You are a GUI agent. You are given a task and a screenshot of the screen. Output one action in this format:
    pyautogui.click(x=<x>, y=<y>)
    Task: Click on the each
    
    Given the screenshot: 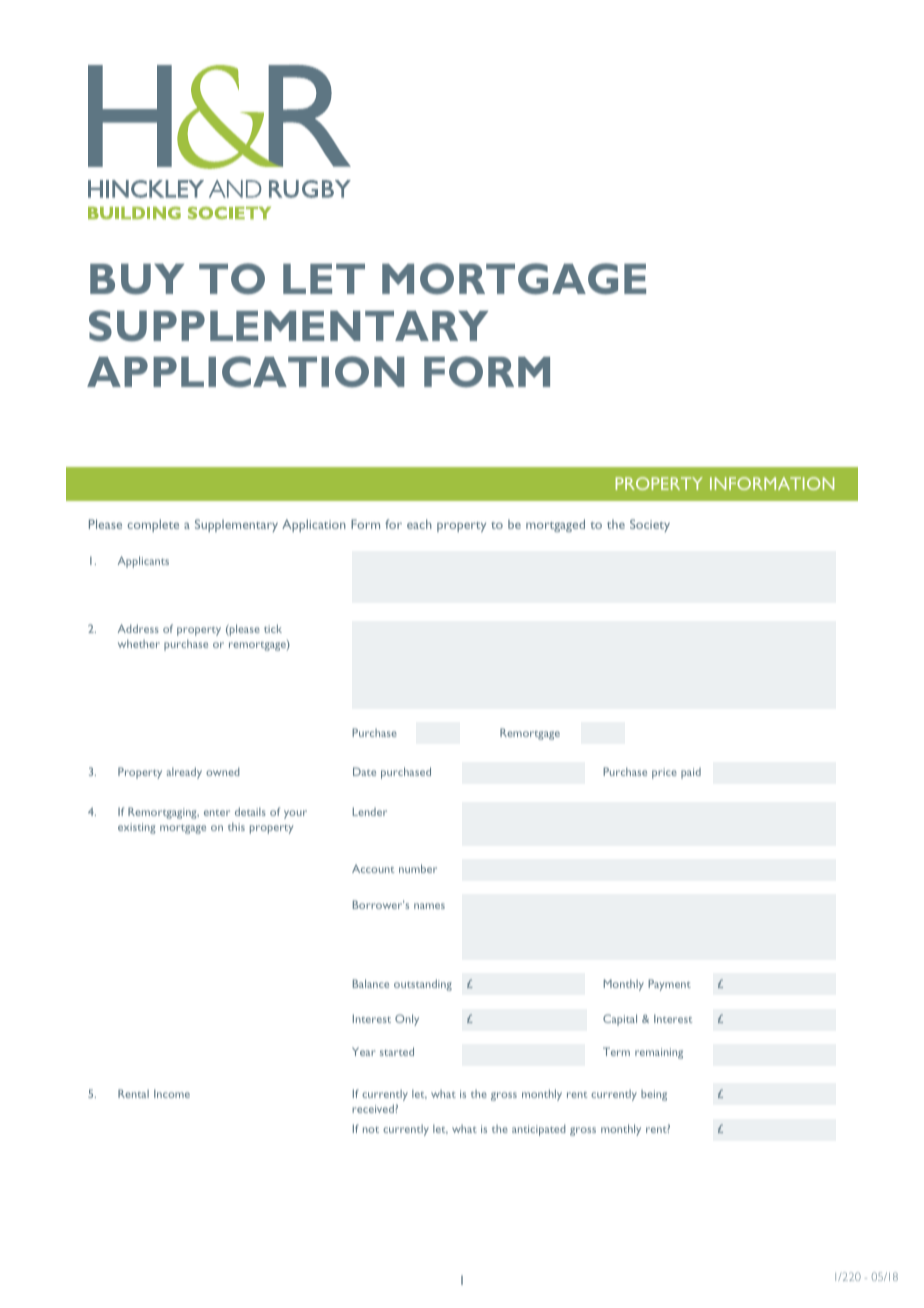 What is the action you would take?
    pyautogui.click(x=419, y=524)
